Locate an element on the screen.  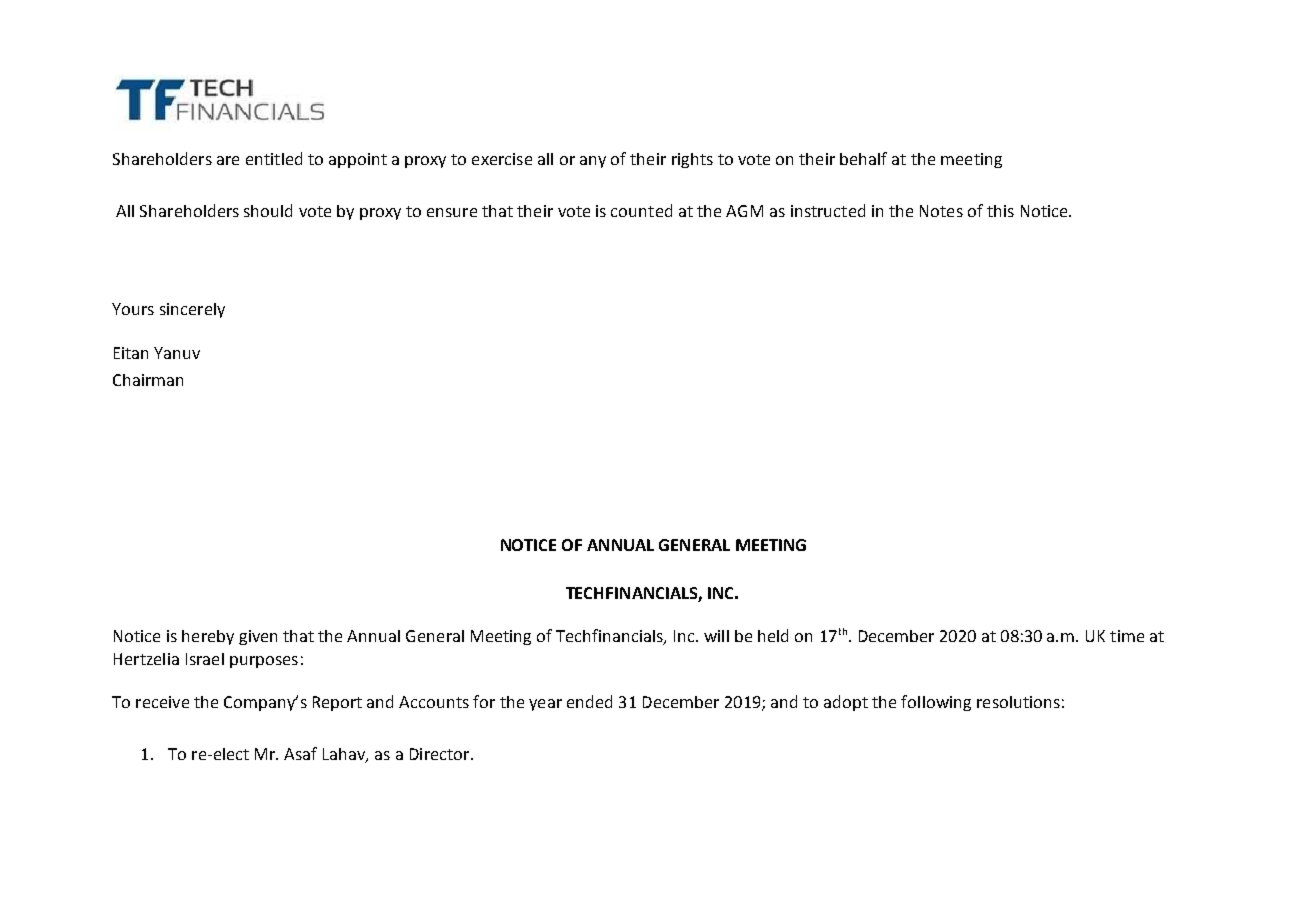
hereby is located at coordinates (208, 637).
